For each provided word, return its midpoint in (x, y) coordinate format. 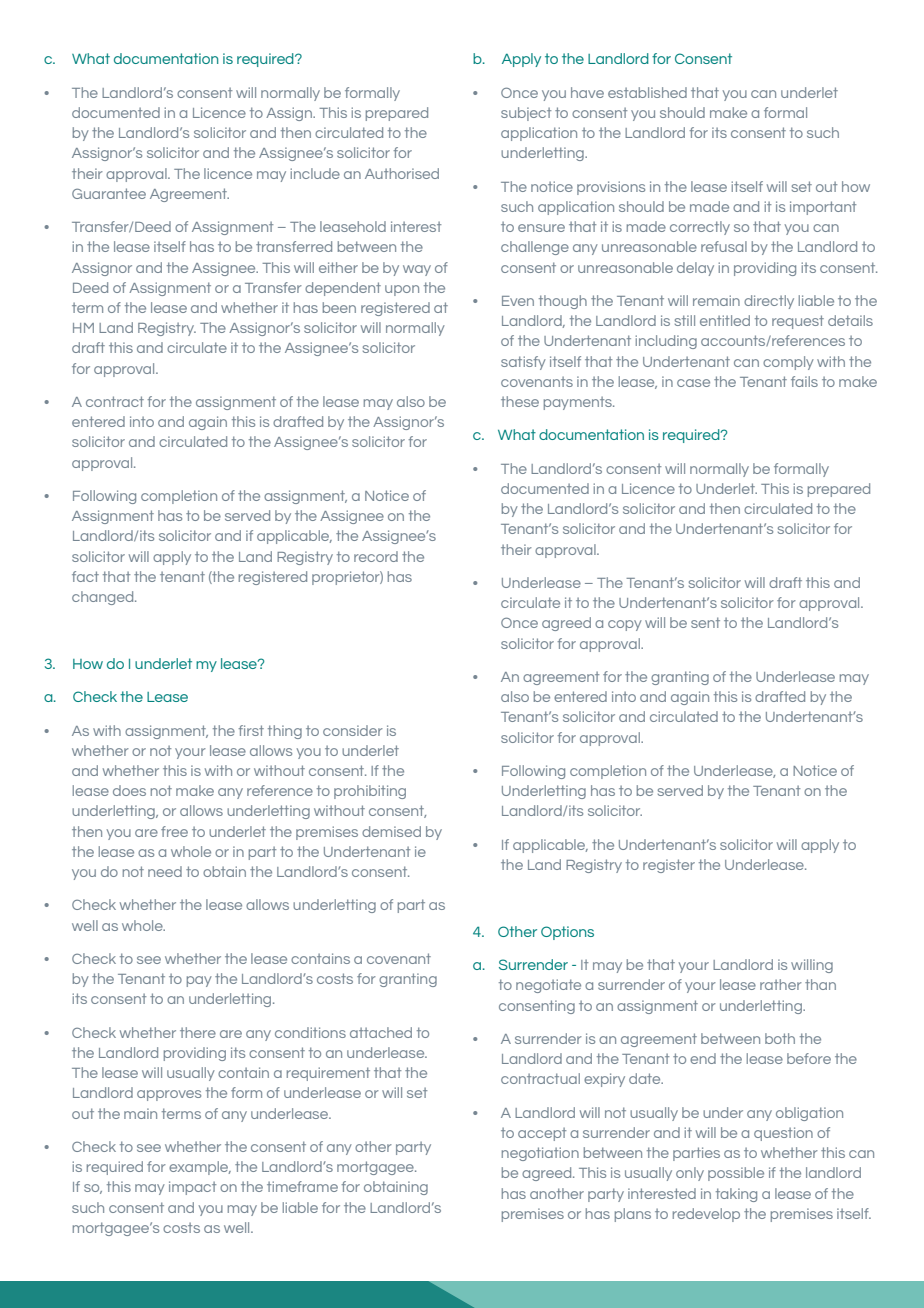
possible (736, 1174)
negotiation (540, 1154)
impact (192, 1188)
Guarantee (109, 193)
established (647, 92)
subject (526, 114)
